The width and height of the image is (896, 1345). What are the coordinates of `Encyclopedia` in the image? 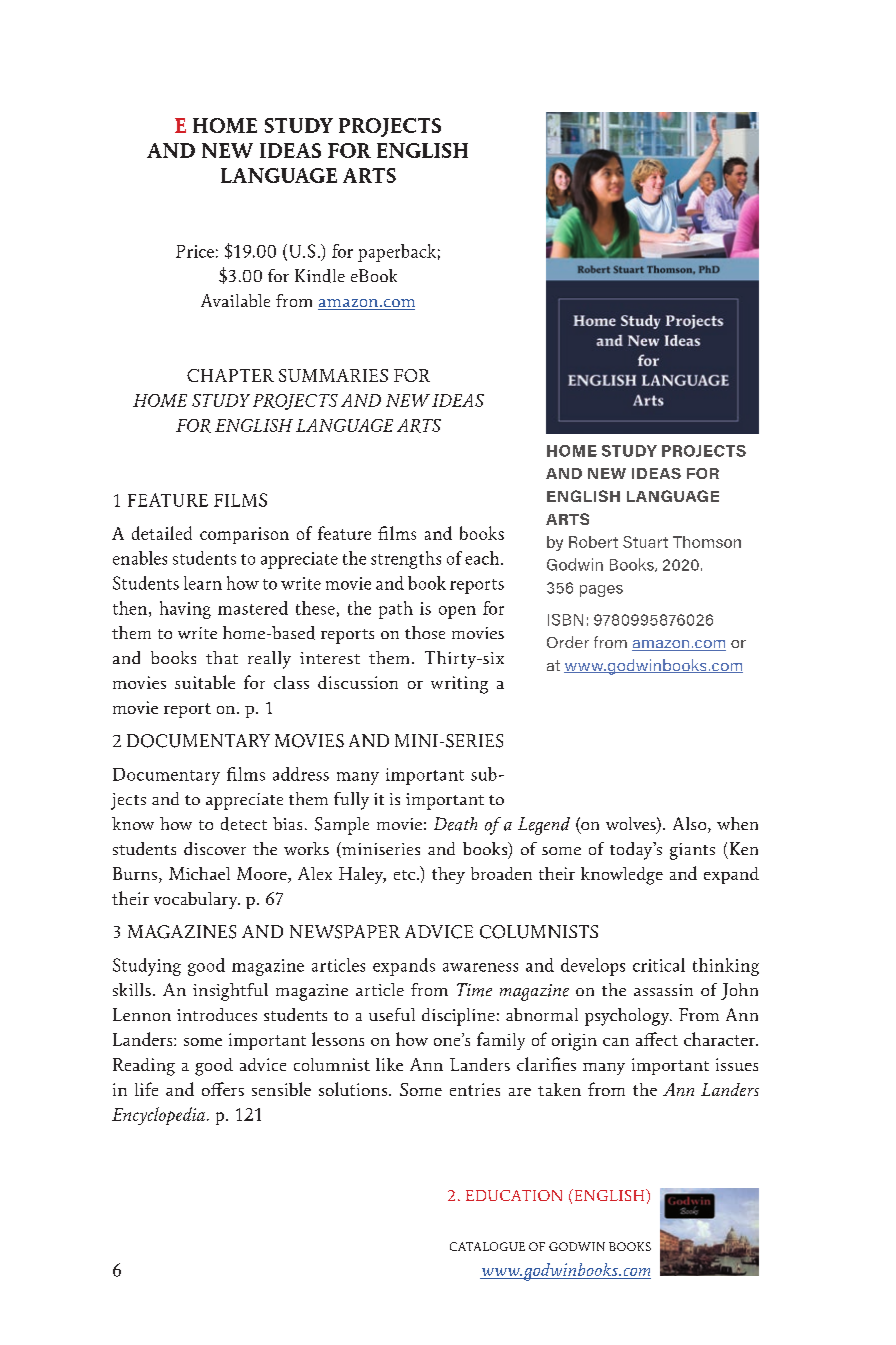 It's located at (158, 1116).
